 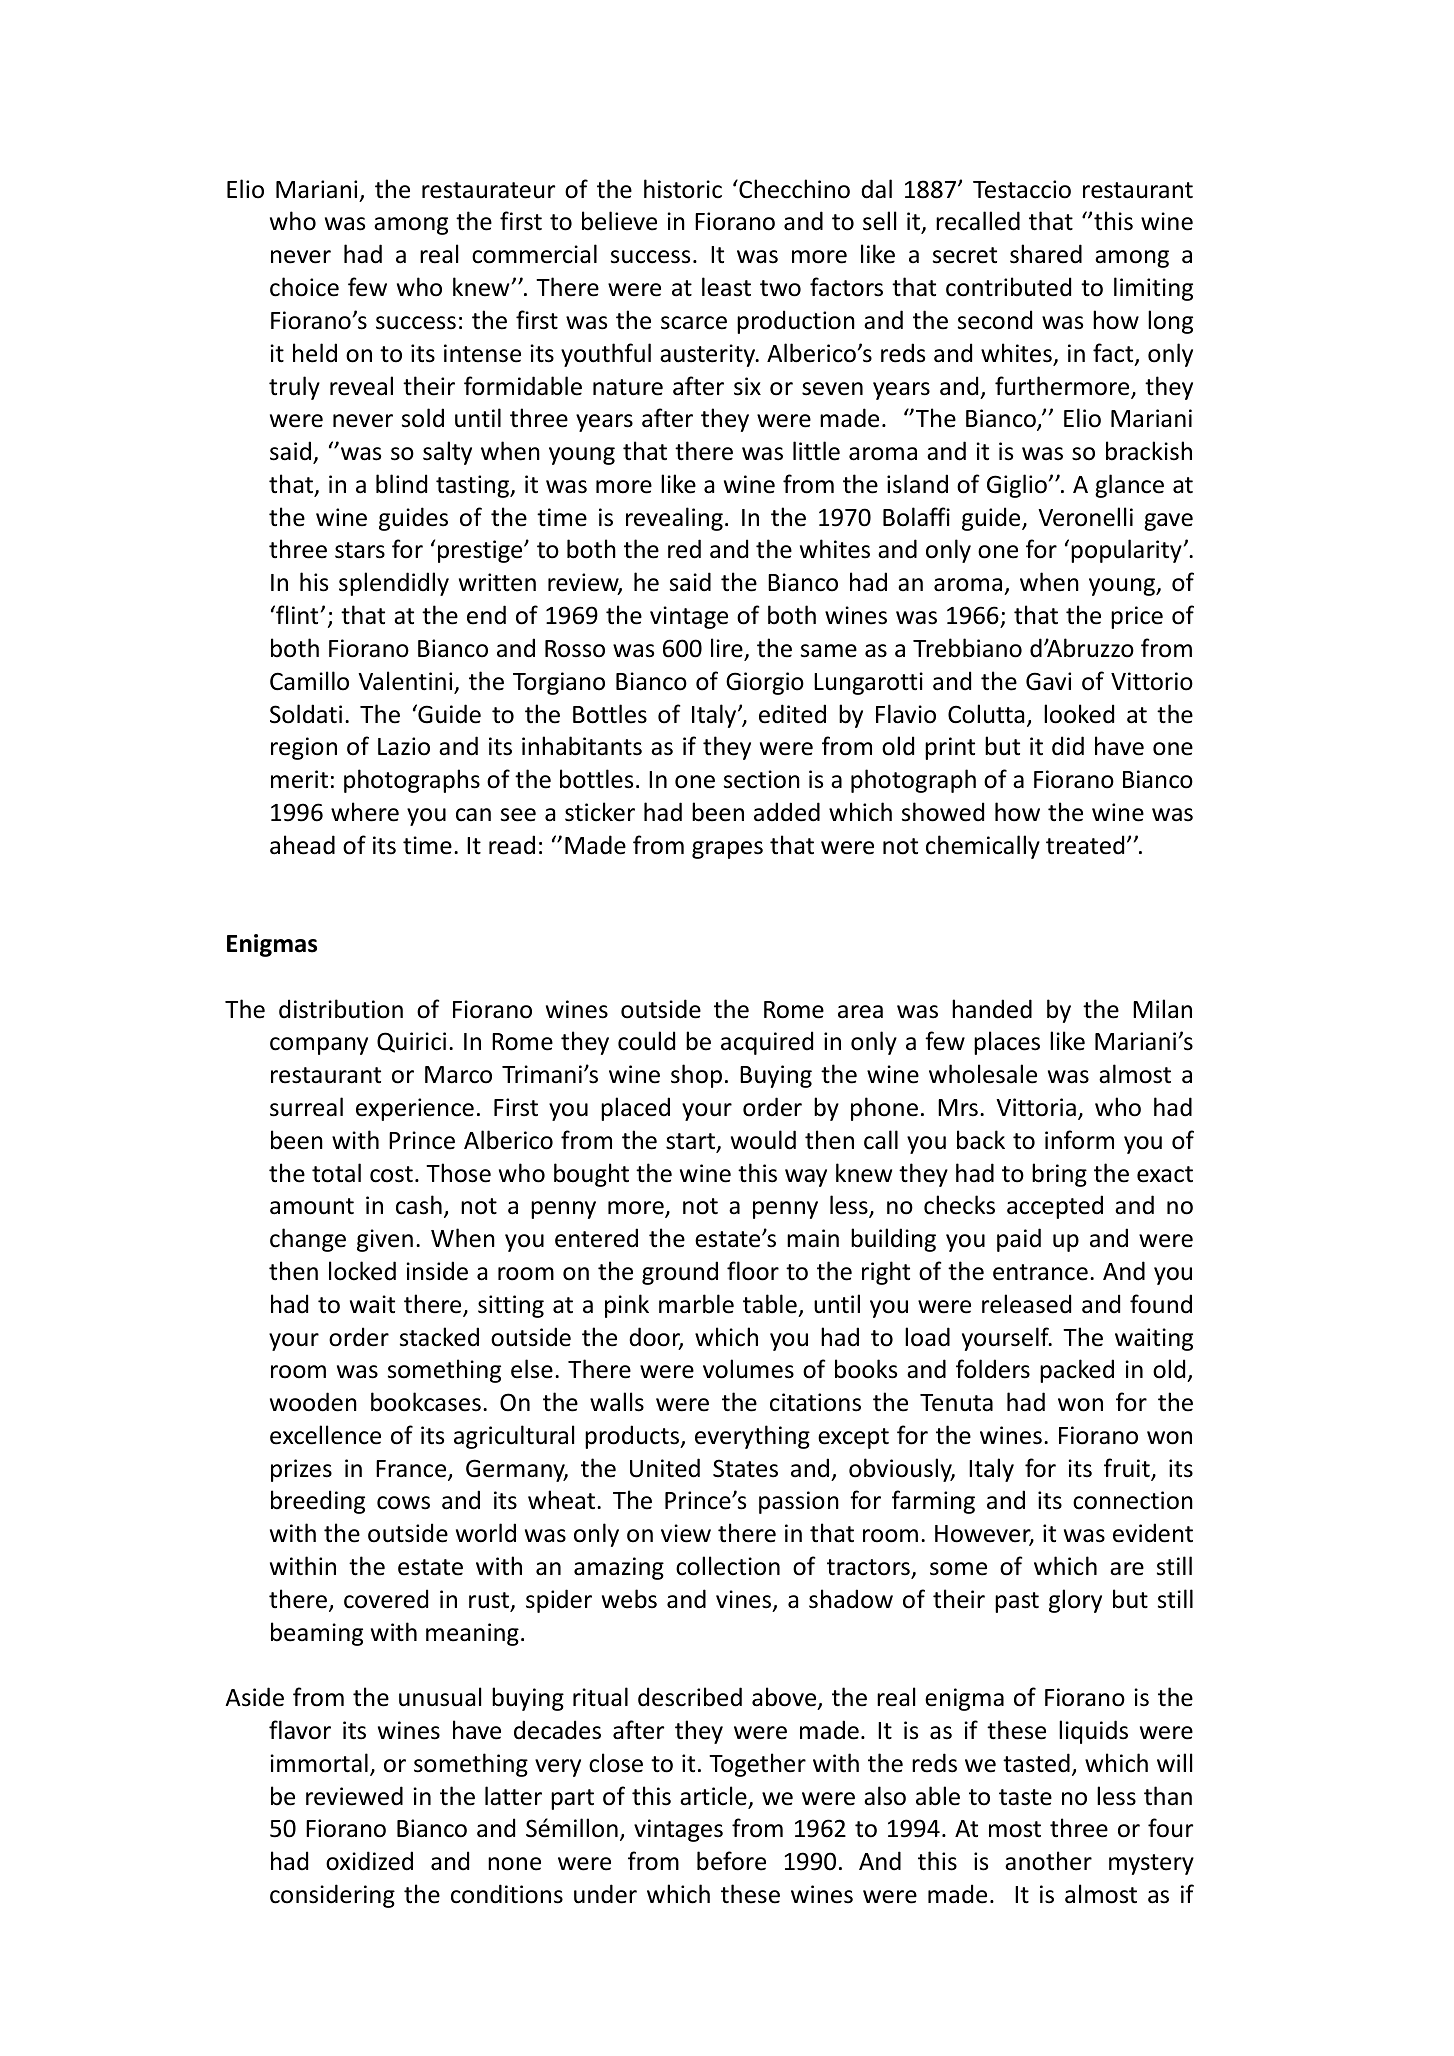 What do you see at coordinates (1046, 254) in the screenshot?
I see `shared` at bounding box center [1046, 254].
